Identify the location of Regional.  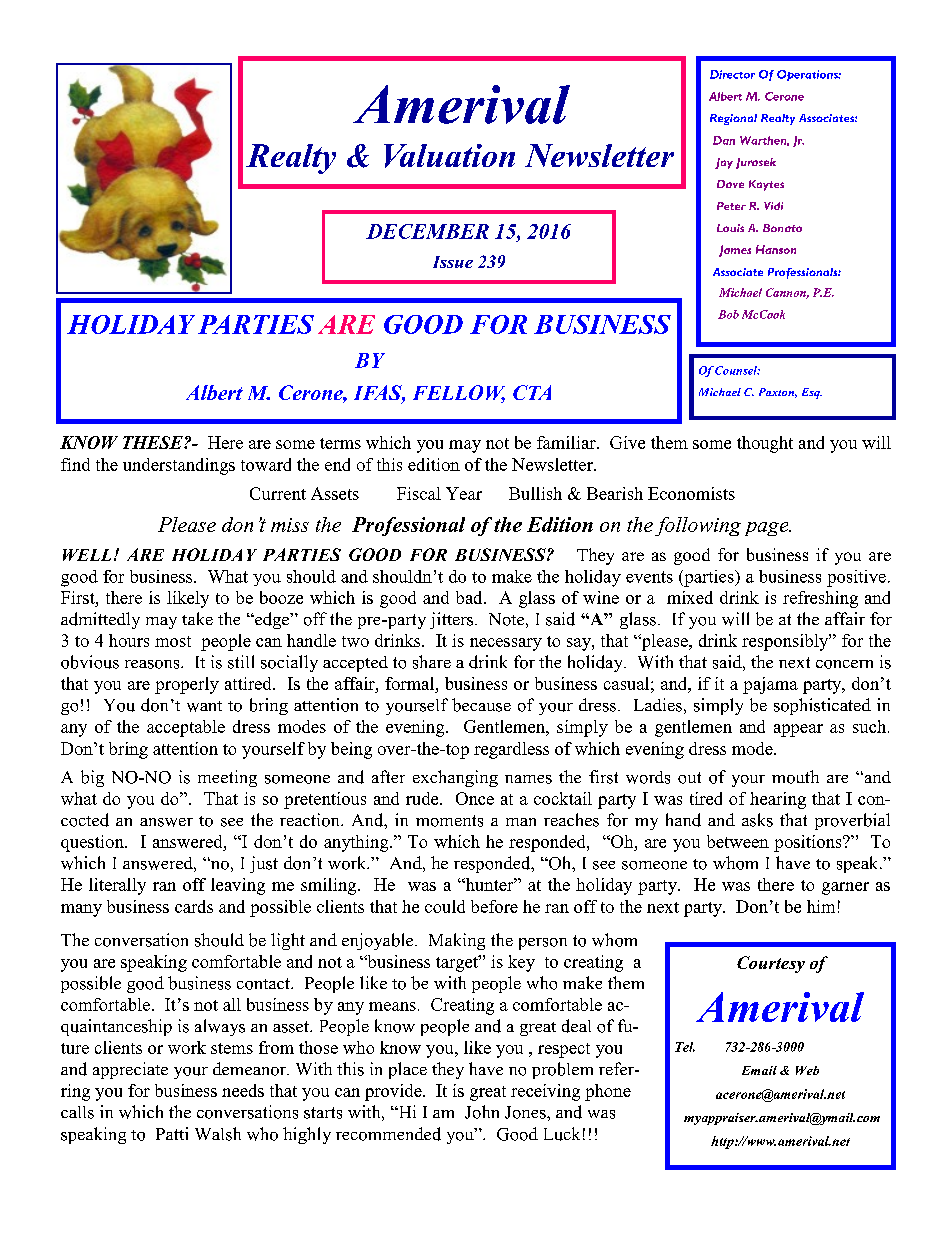
(733, 119).
